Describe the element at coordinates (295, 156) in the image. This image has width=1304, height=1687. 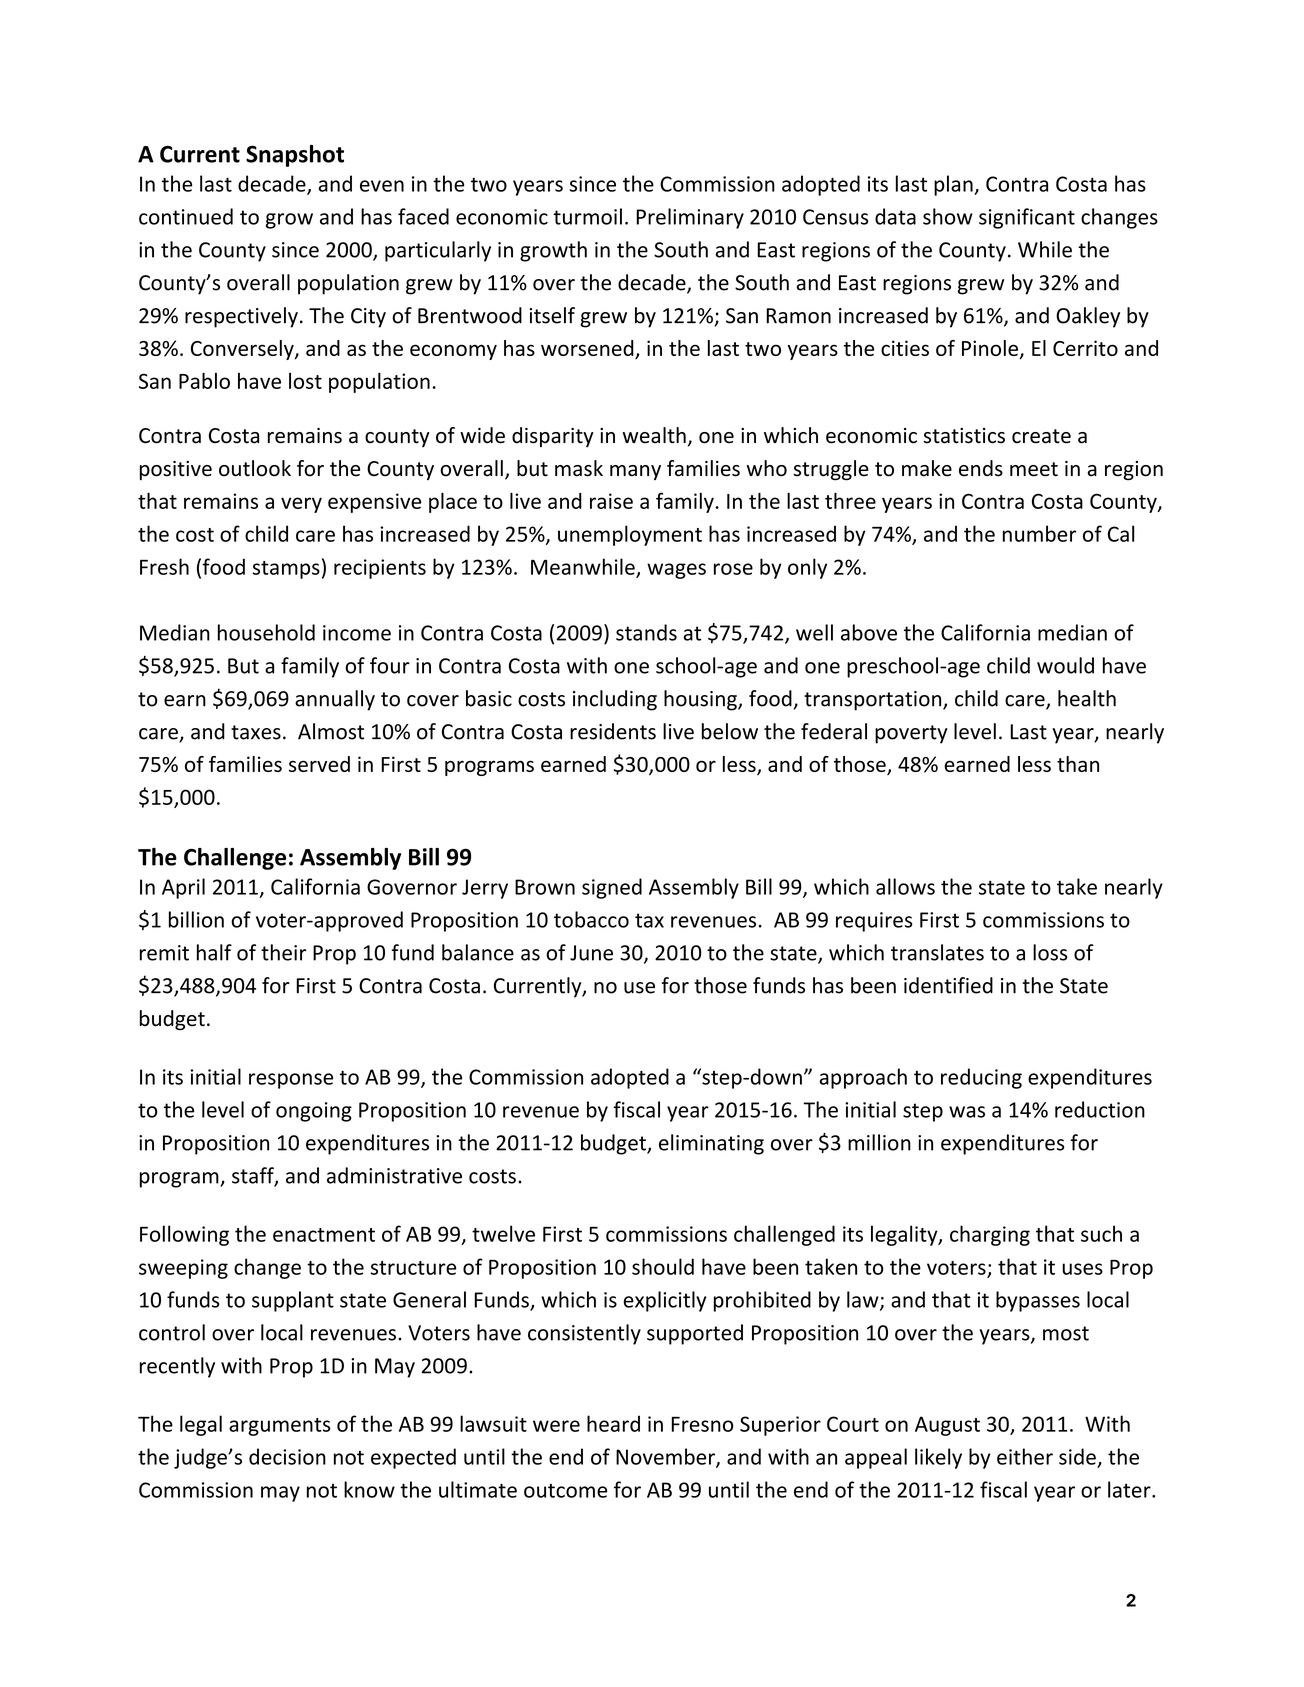
I see `Snapshot` at that location.
